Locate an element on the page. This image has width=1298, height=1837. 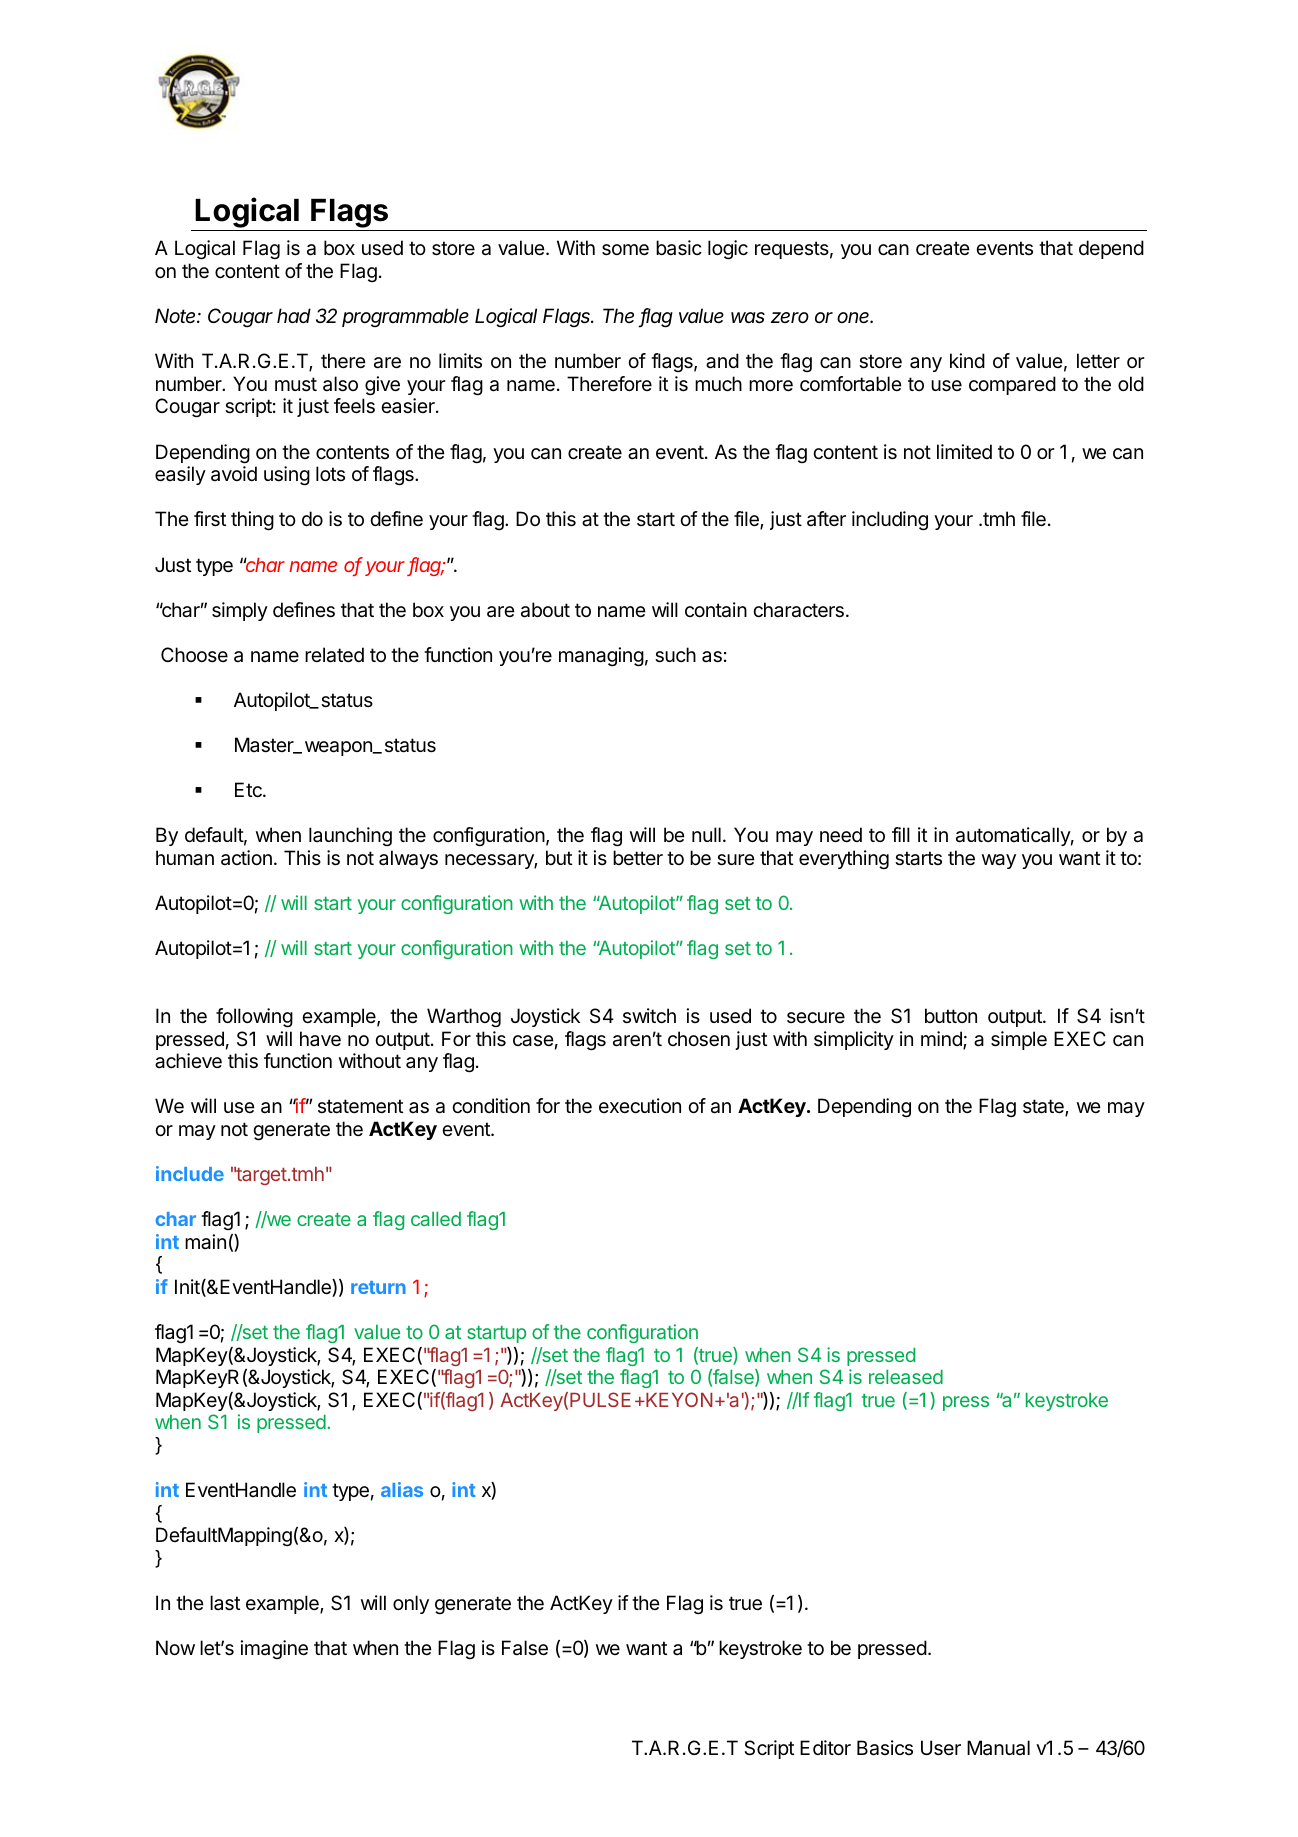
released is located at coordinates (906, 1377).
